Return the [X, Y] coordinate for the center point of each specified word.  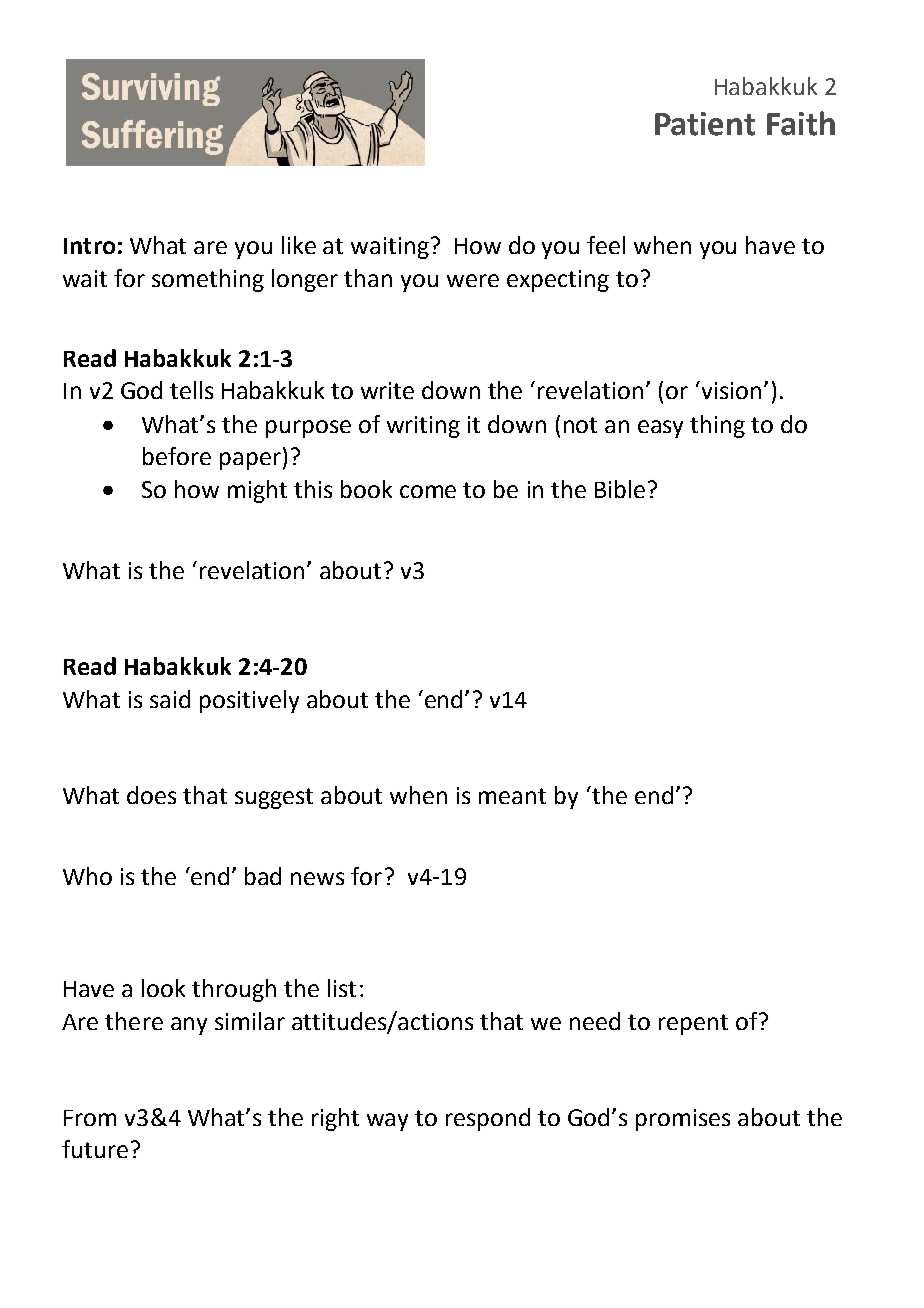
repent [693, 1024]
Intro [89, 246]
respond [488, 1119]
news [317, 878]
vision [731, 390]
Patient [705, 124]
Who [87, 876]
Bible [620, 489]
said [170, 699]
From [90, 1118]
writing [423, 427]
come [428, 491]
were [473, 280]
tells [191, 390]
